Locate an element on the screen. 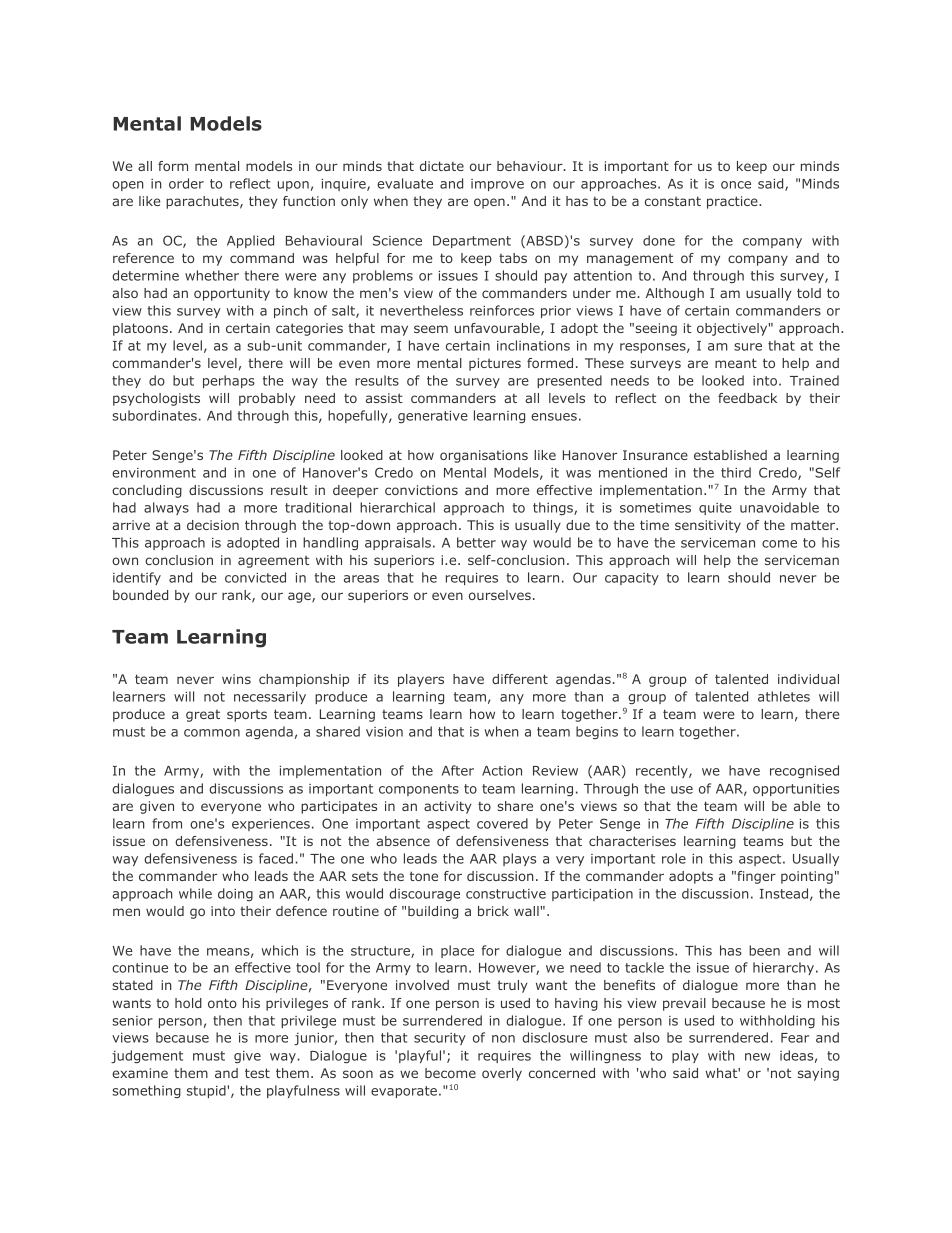 The width and height of the screenshot is (952, 1233). stupid is located at coordinates (207, 1091).
